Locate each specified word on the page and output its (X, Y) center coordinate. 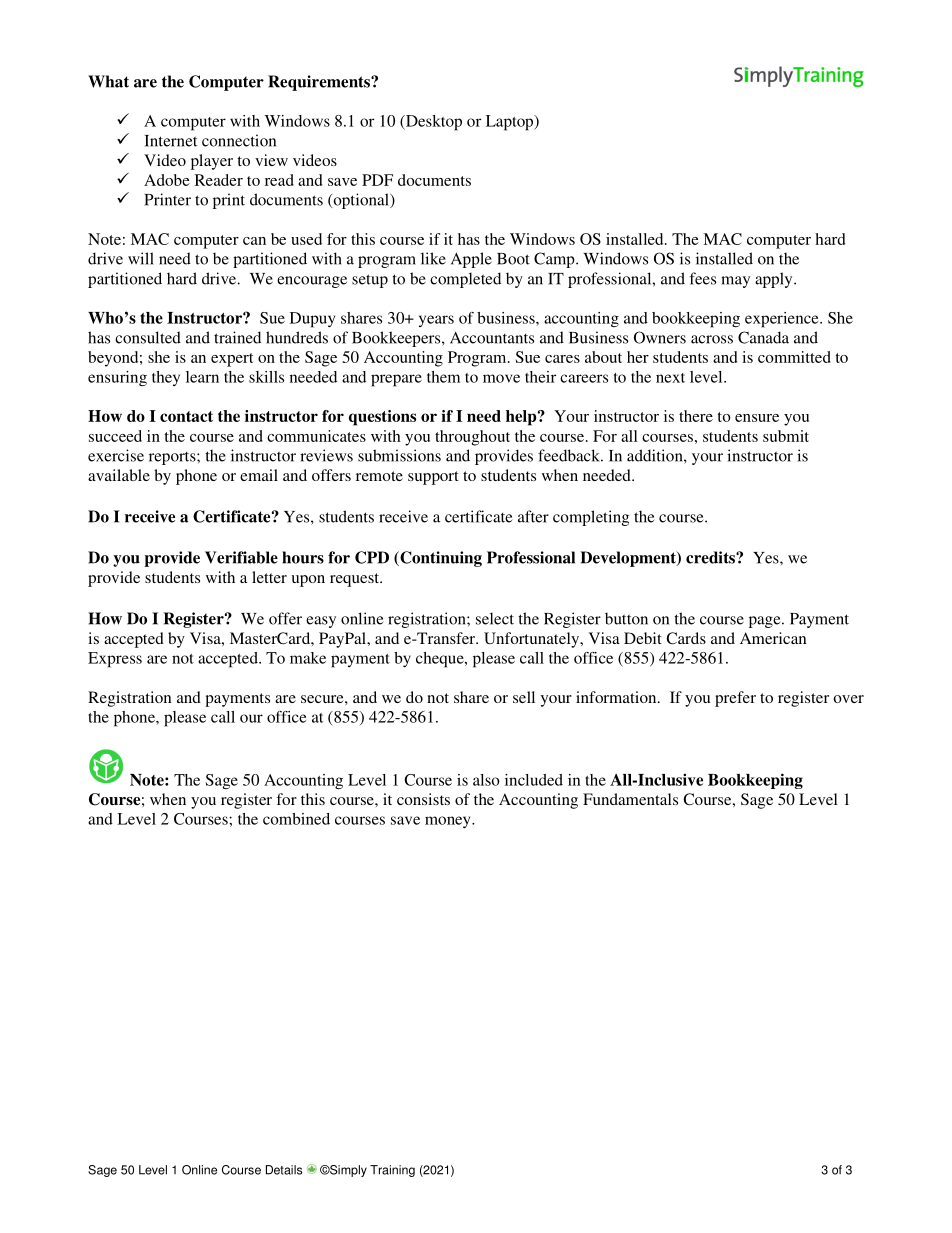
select (495, 618)
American (773, 638)
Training (392, 1171)
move (501, 378)
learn (202, 377)
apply (775, 280)
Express (115, 660)
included (534, 780)
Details (284, 1170)
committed (794, 357)
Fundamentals (630, 799)
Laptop (511, 123)
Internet (171, 141)
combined (296, 819)
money (449, 822)
